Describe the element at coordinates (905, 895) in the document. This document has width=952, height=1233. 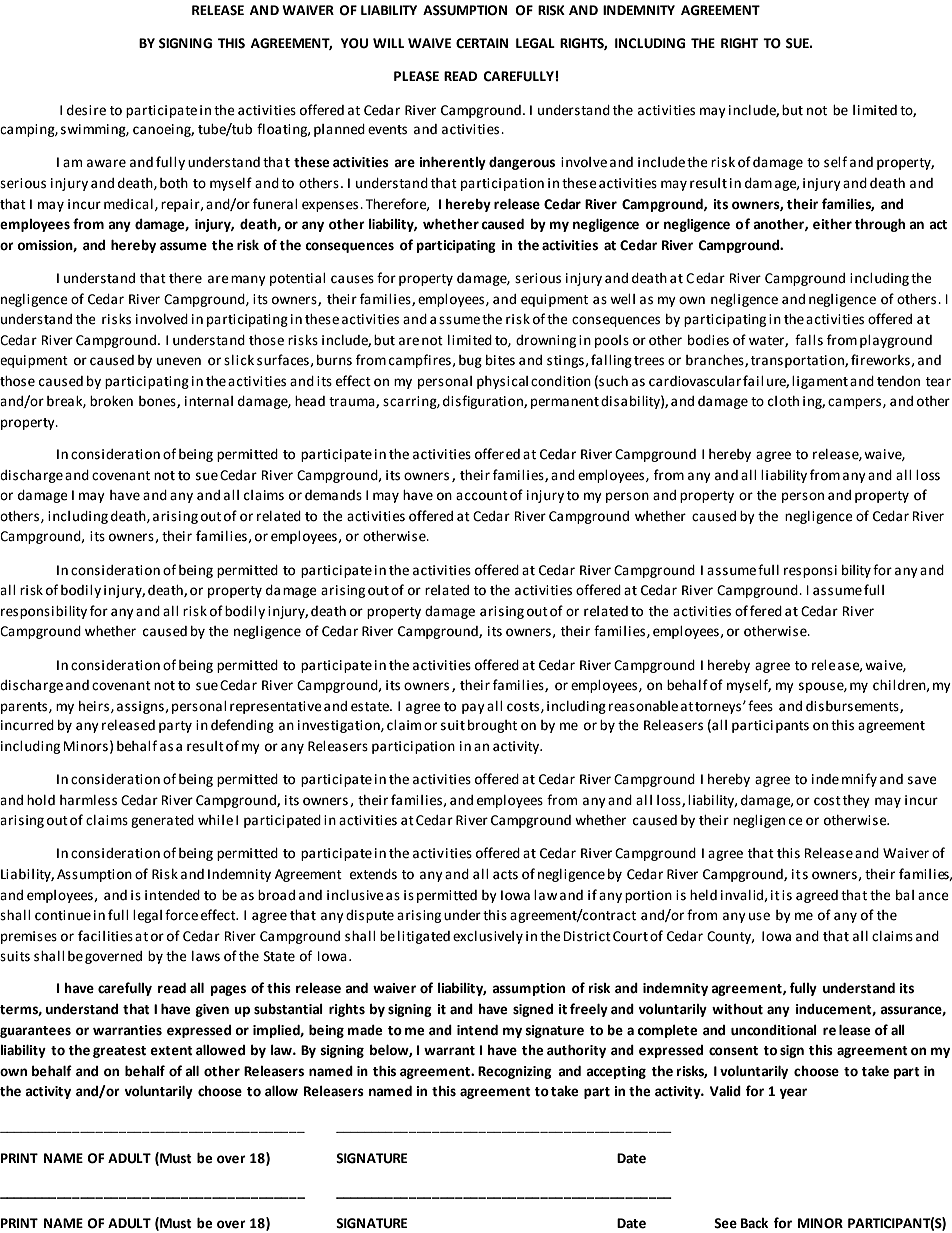
I see `bal` at that location.
